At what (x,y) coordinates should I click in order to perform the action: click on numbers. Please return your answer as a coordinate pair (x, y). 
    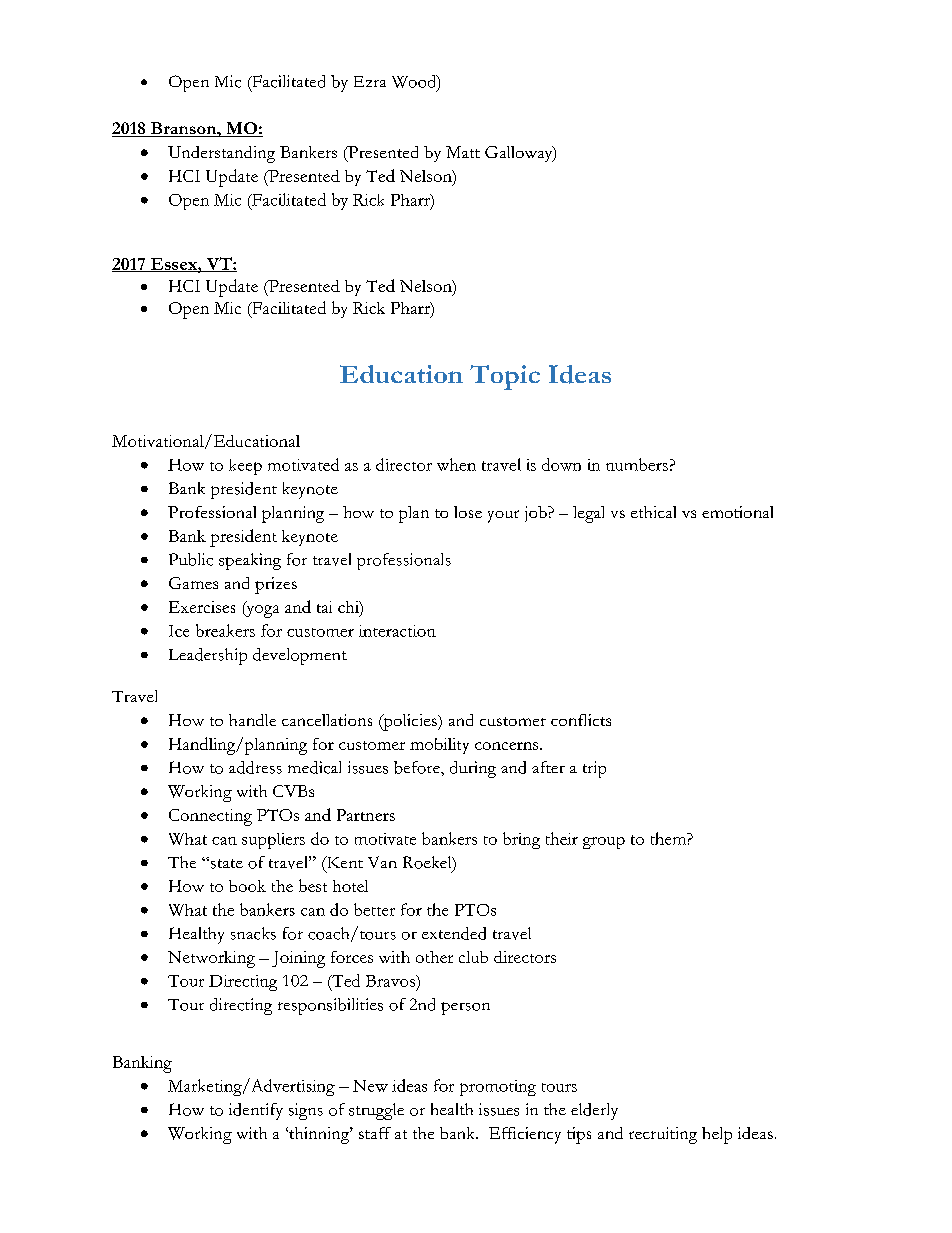
    Looking at the image, I should click on (637, 464).
